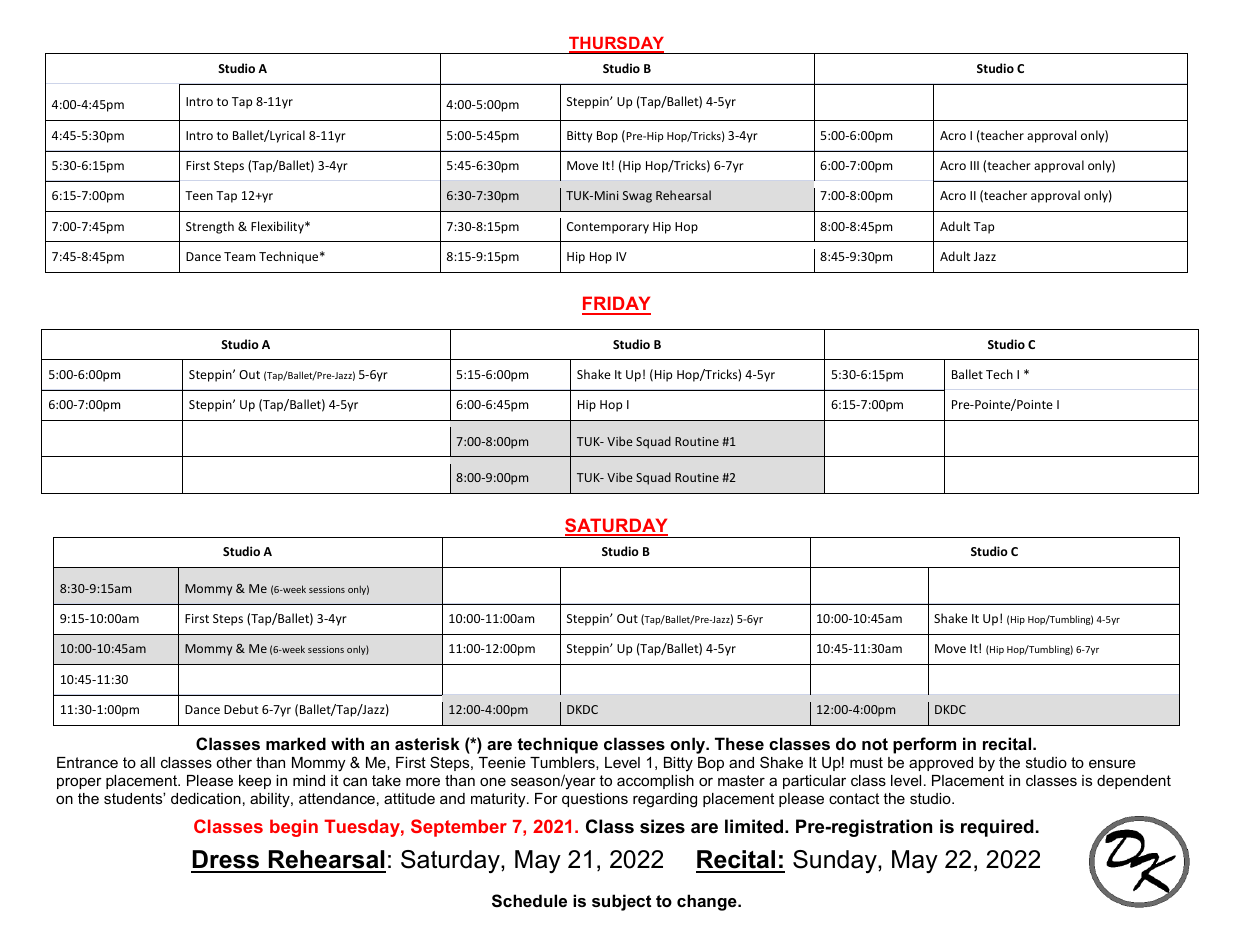 The image size is (1233, 952). Describe the element at coordinates (997, 828) in the screenshot. I see `required` at that location.
